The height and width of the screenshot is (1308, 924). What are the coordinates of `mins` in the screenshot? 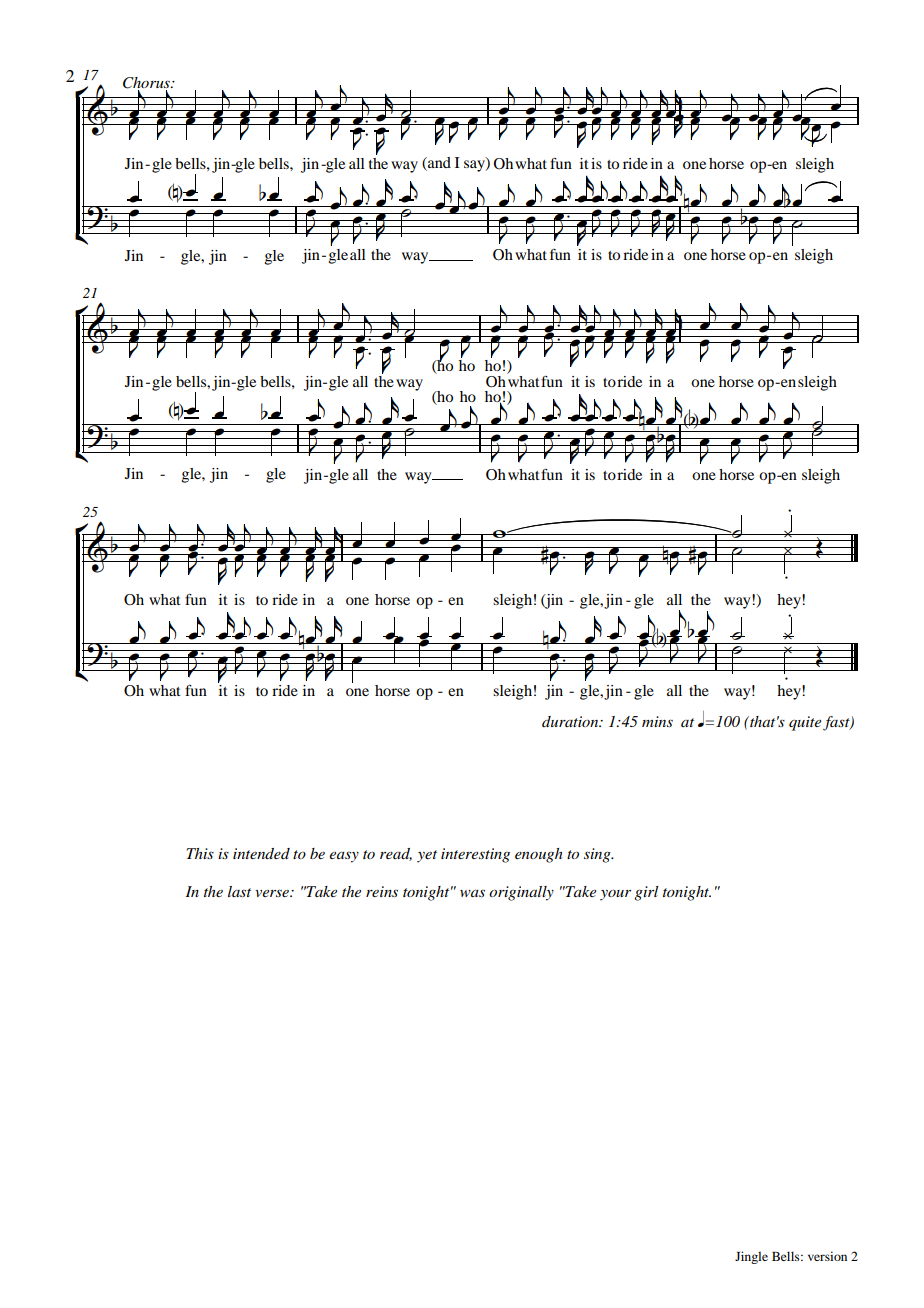 It's located at (657, 721).
